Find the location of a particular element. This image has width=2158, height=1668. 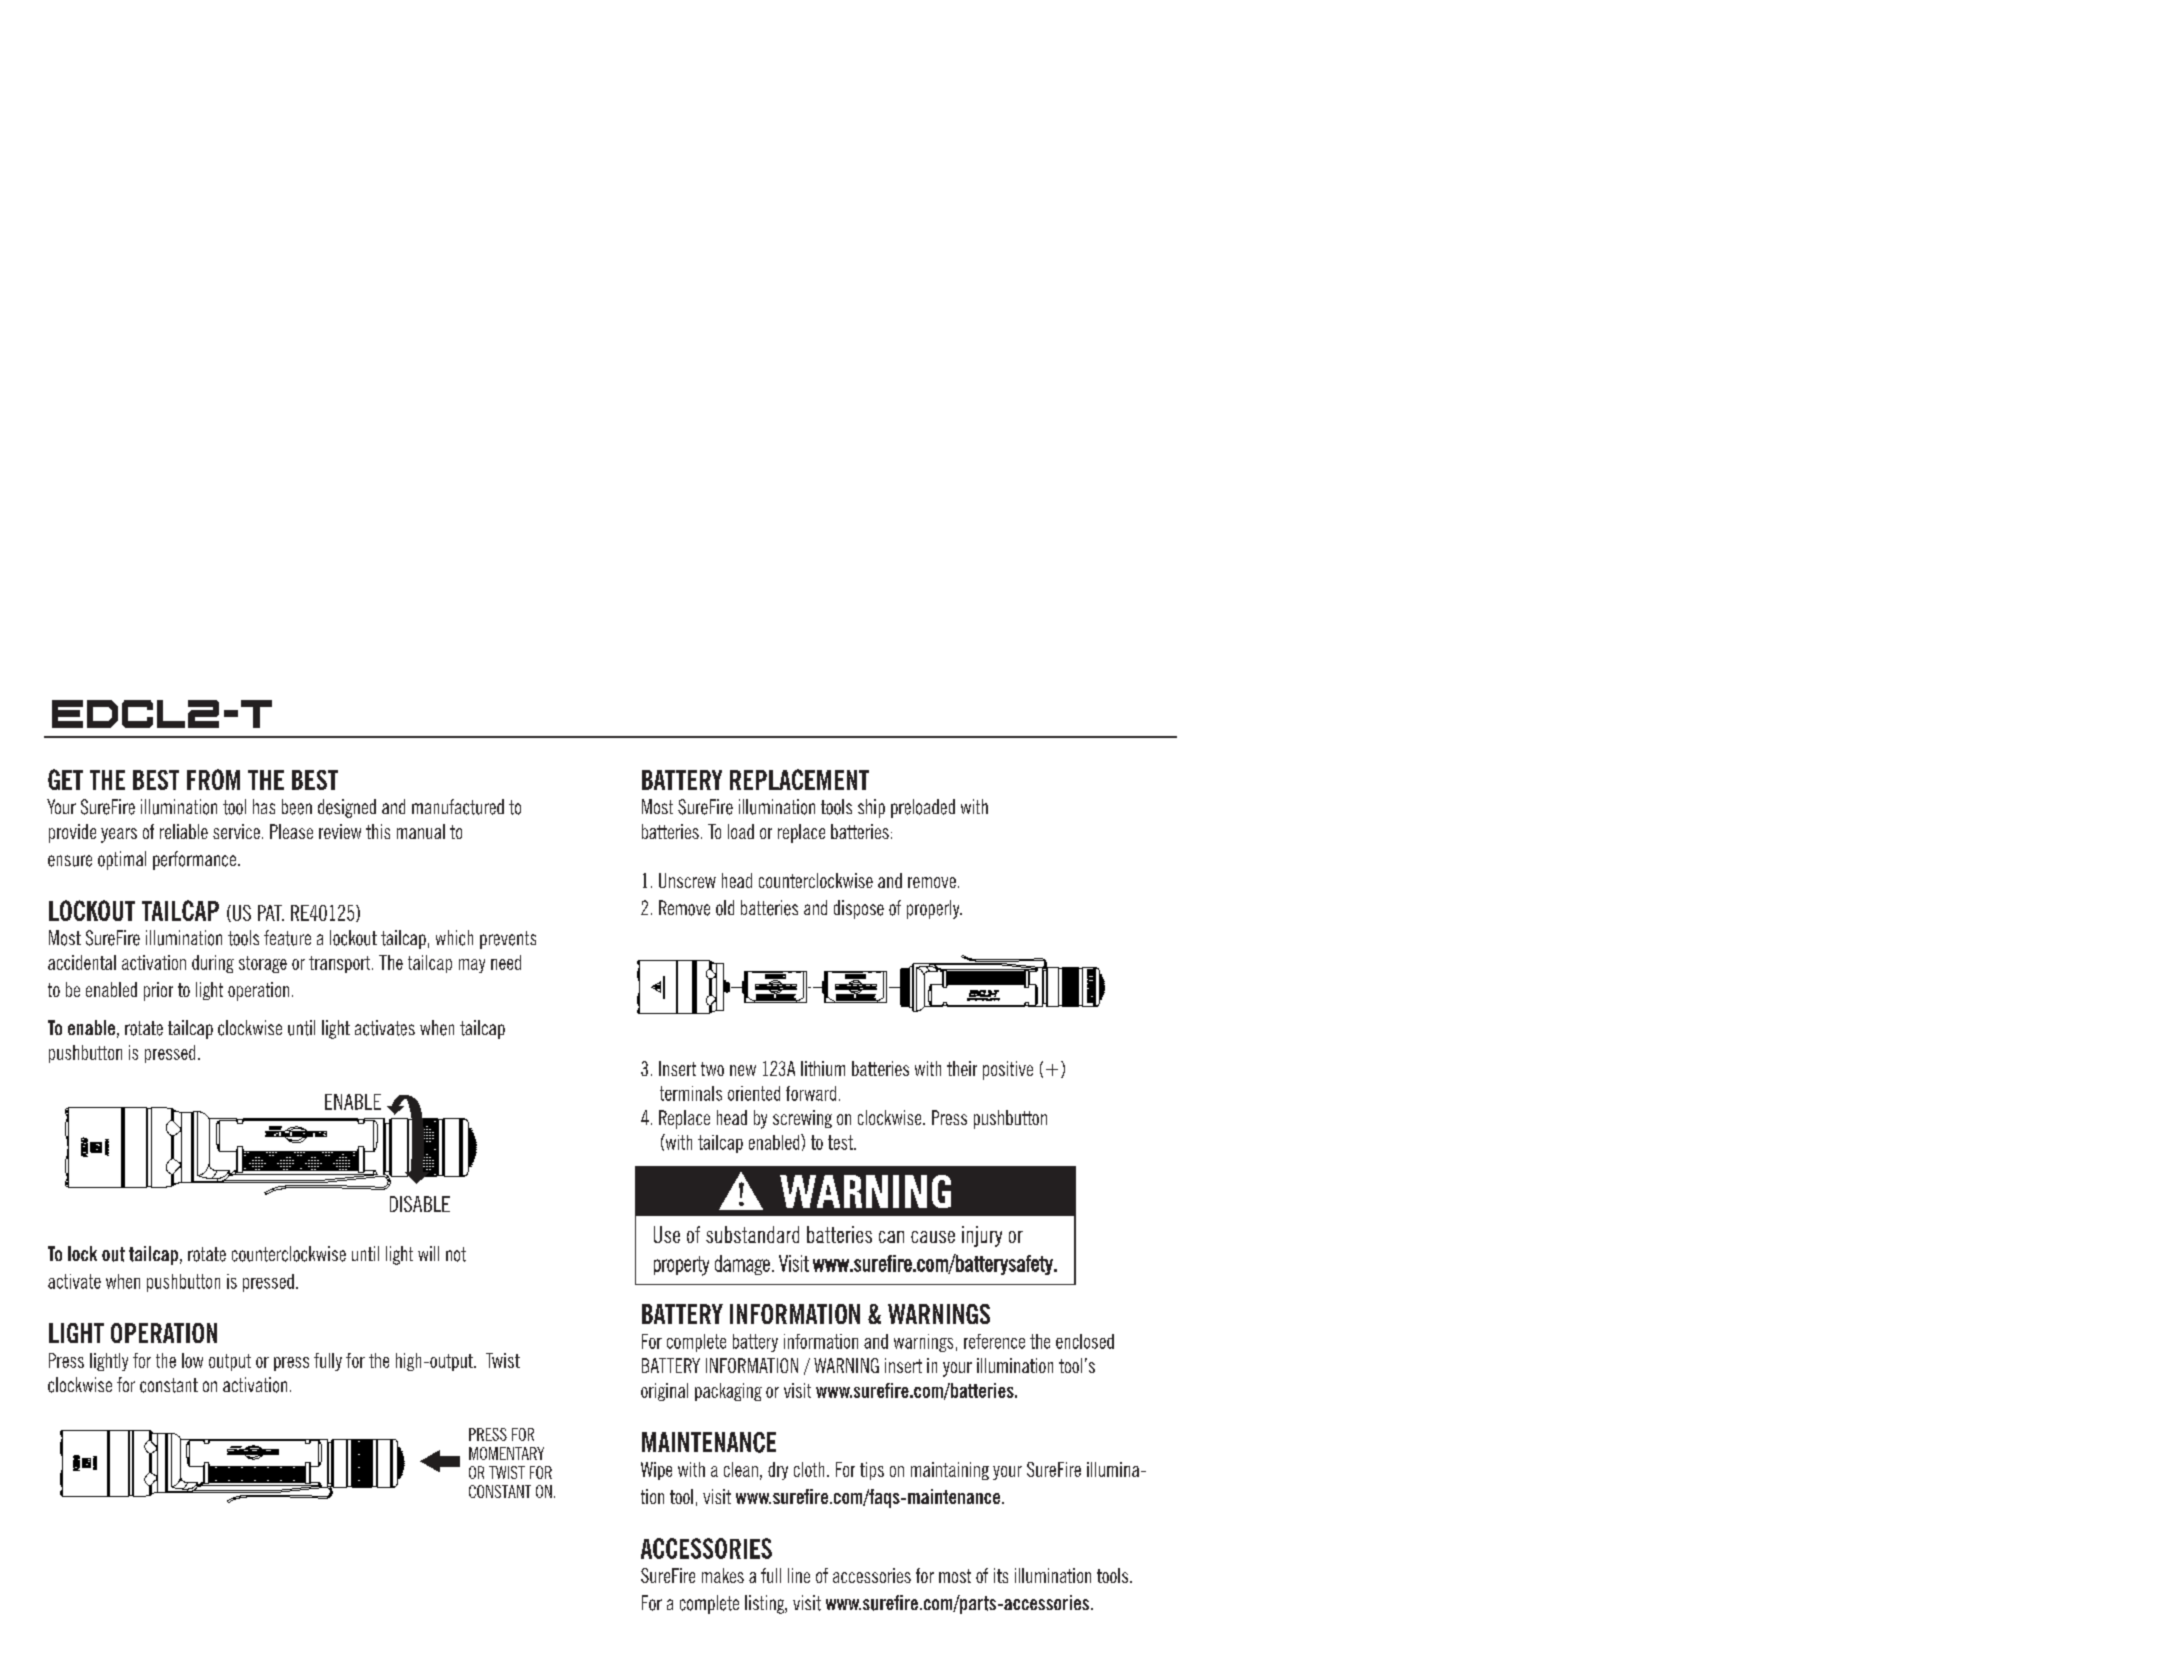

test is located at coordinates (841, 1142).
